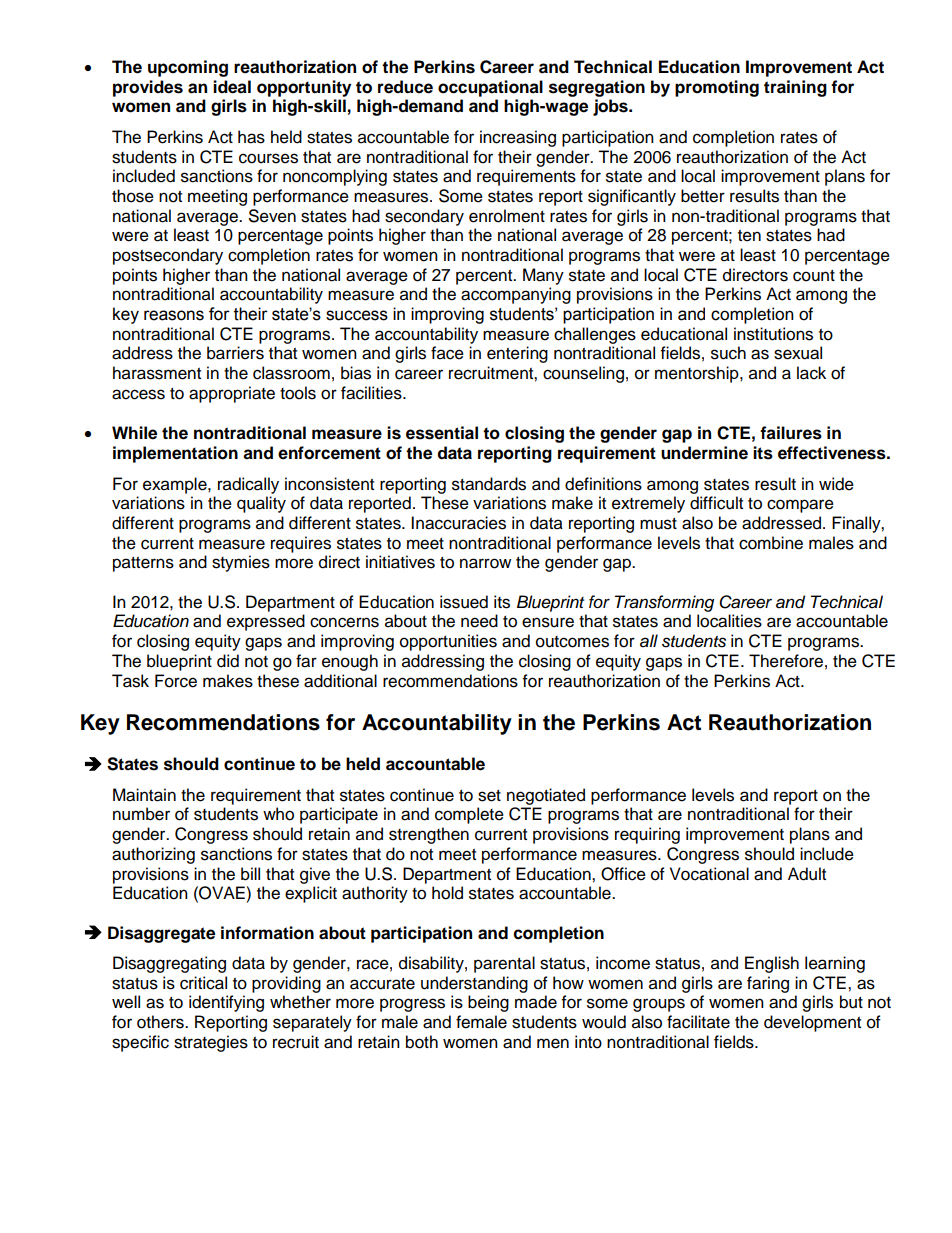 The image size is (952, 1233). I want to click on training, so click(795, 88).
